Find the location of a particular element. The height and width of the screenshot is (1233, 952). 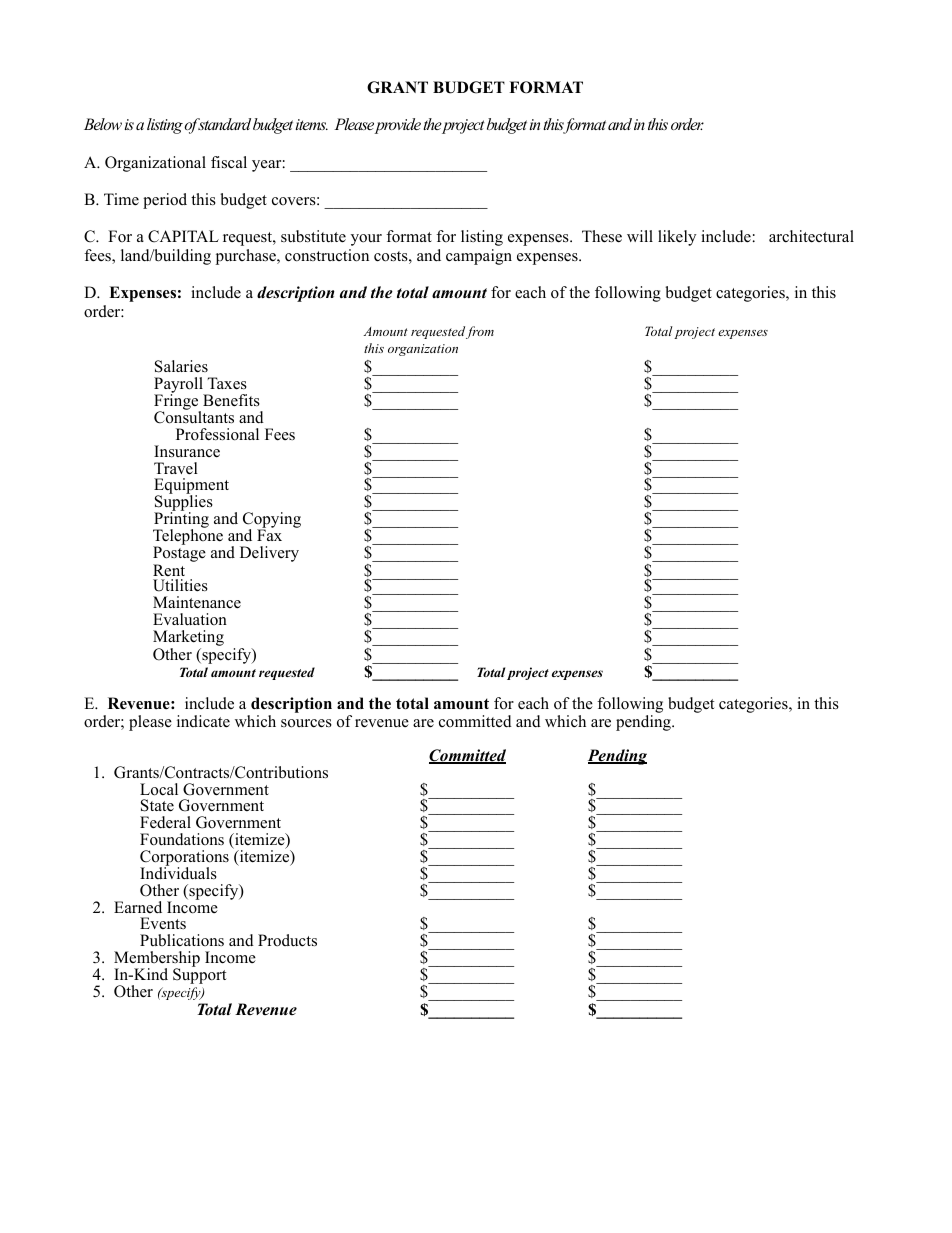

Publications is located at coordinates (182, 940).
